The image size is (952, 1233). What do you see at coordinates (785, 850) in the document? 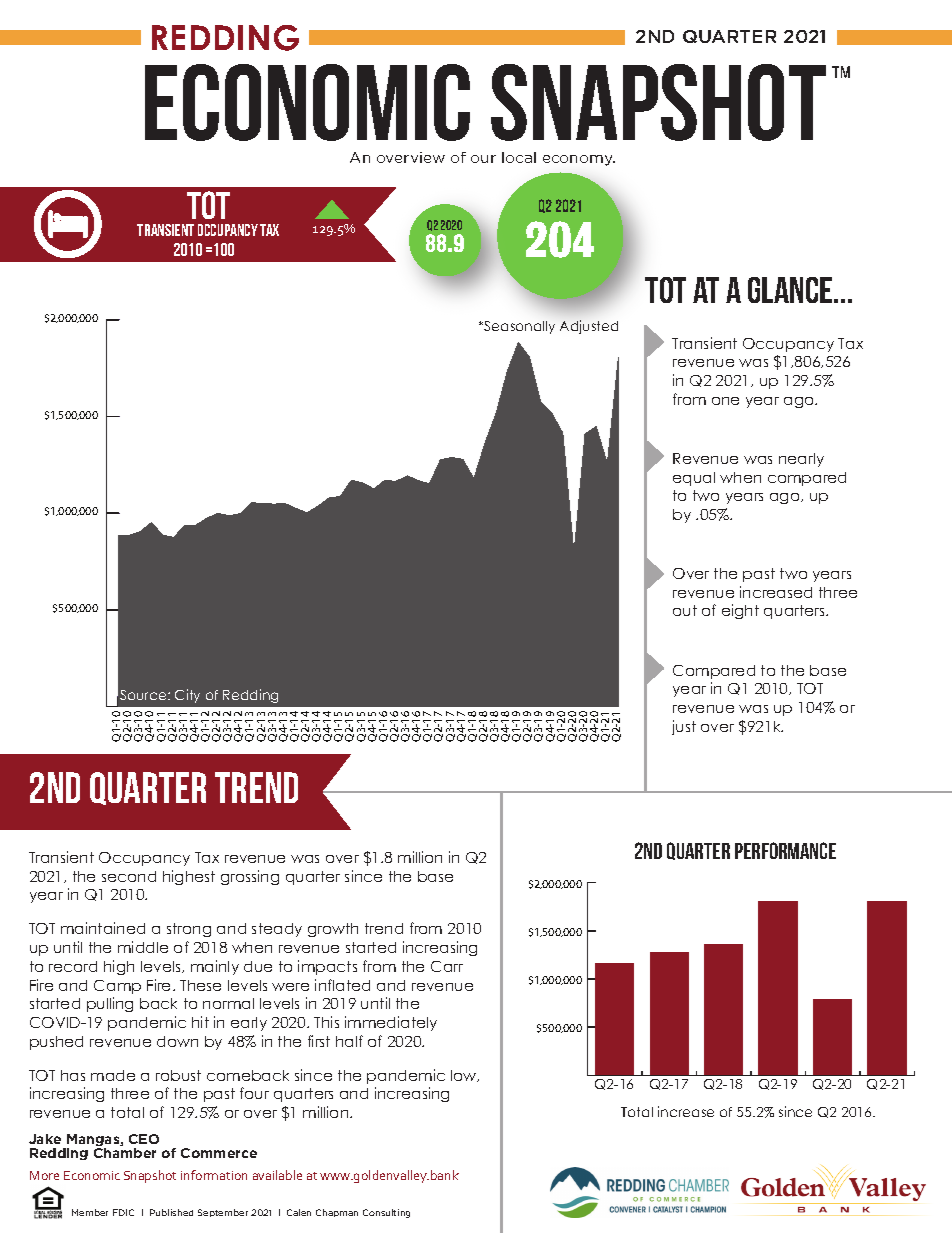
I see `Performance` at bounding box center [785, 850].
